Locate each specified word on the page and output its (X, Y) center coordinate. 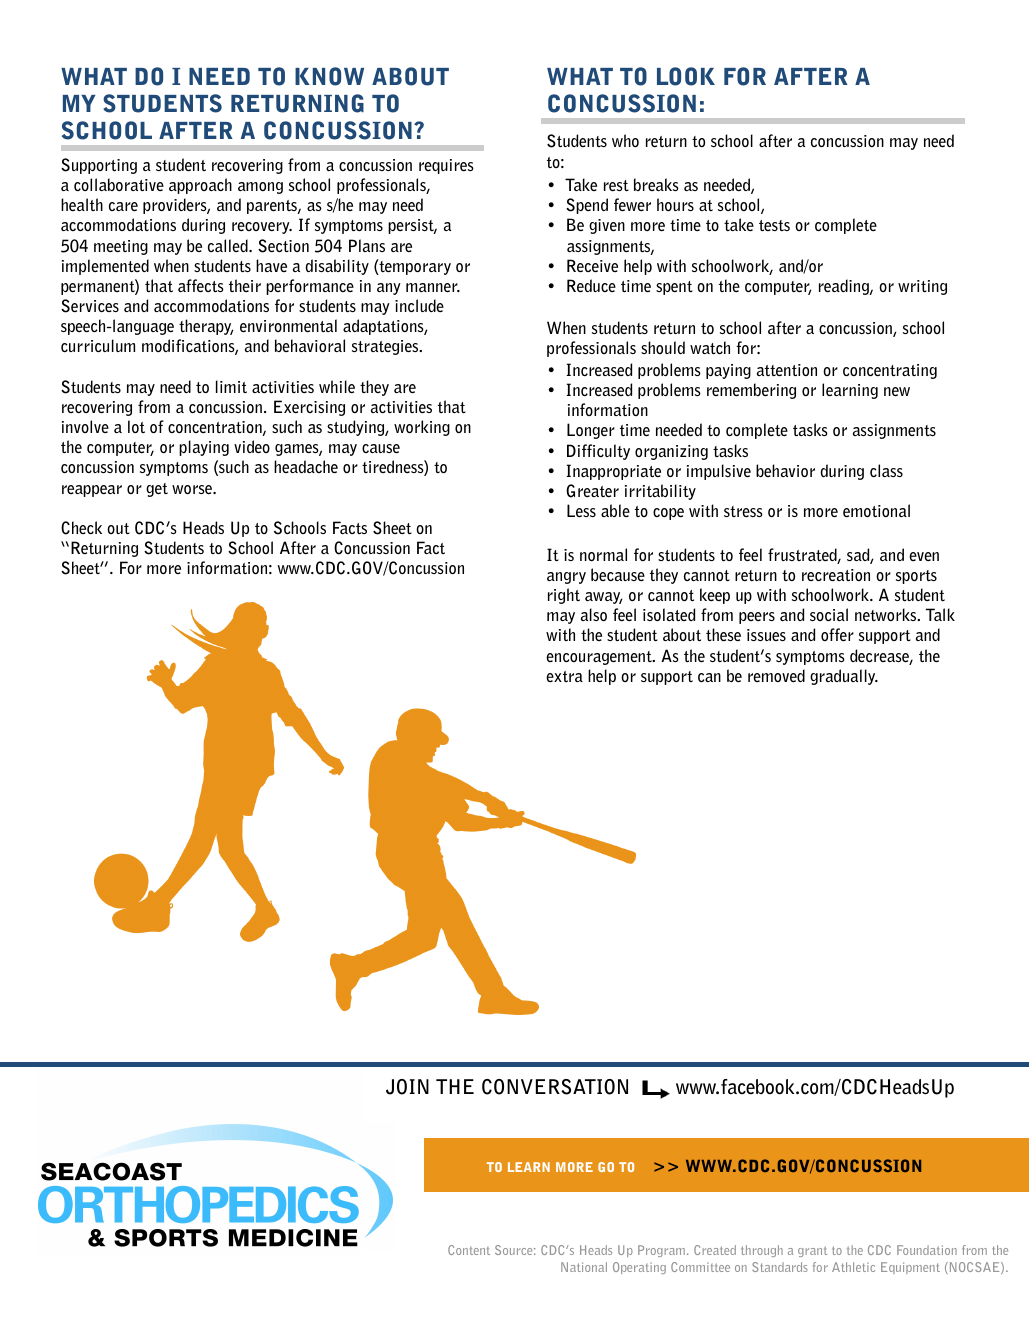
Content (469, 1250)
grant (812, 1251)
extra (564, 676)
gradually (844, 677)
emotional (876, 510)
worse (193, 489)
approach (200, 186)
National (584, 1267)
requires (446, 166)
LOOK (686, 76)
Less (581, 510)
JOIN (407, 1087)
